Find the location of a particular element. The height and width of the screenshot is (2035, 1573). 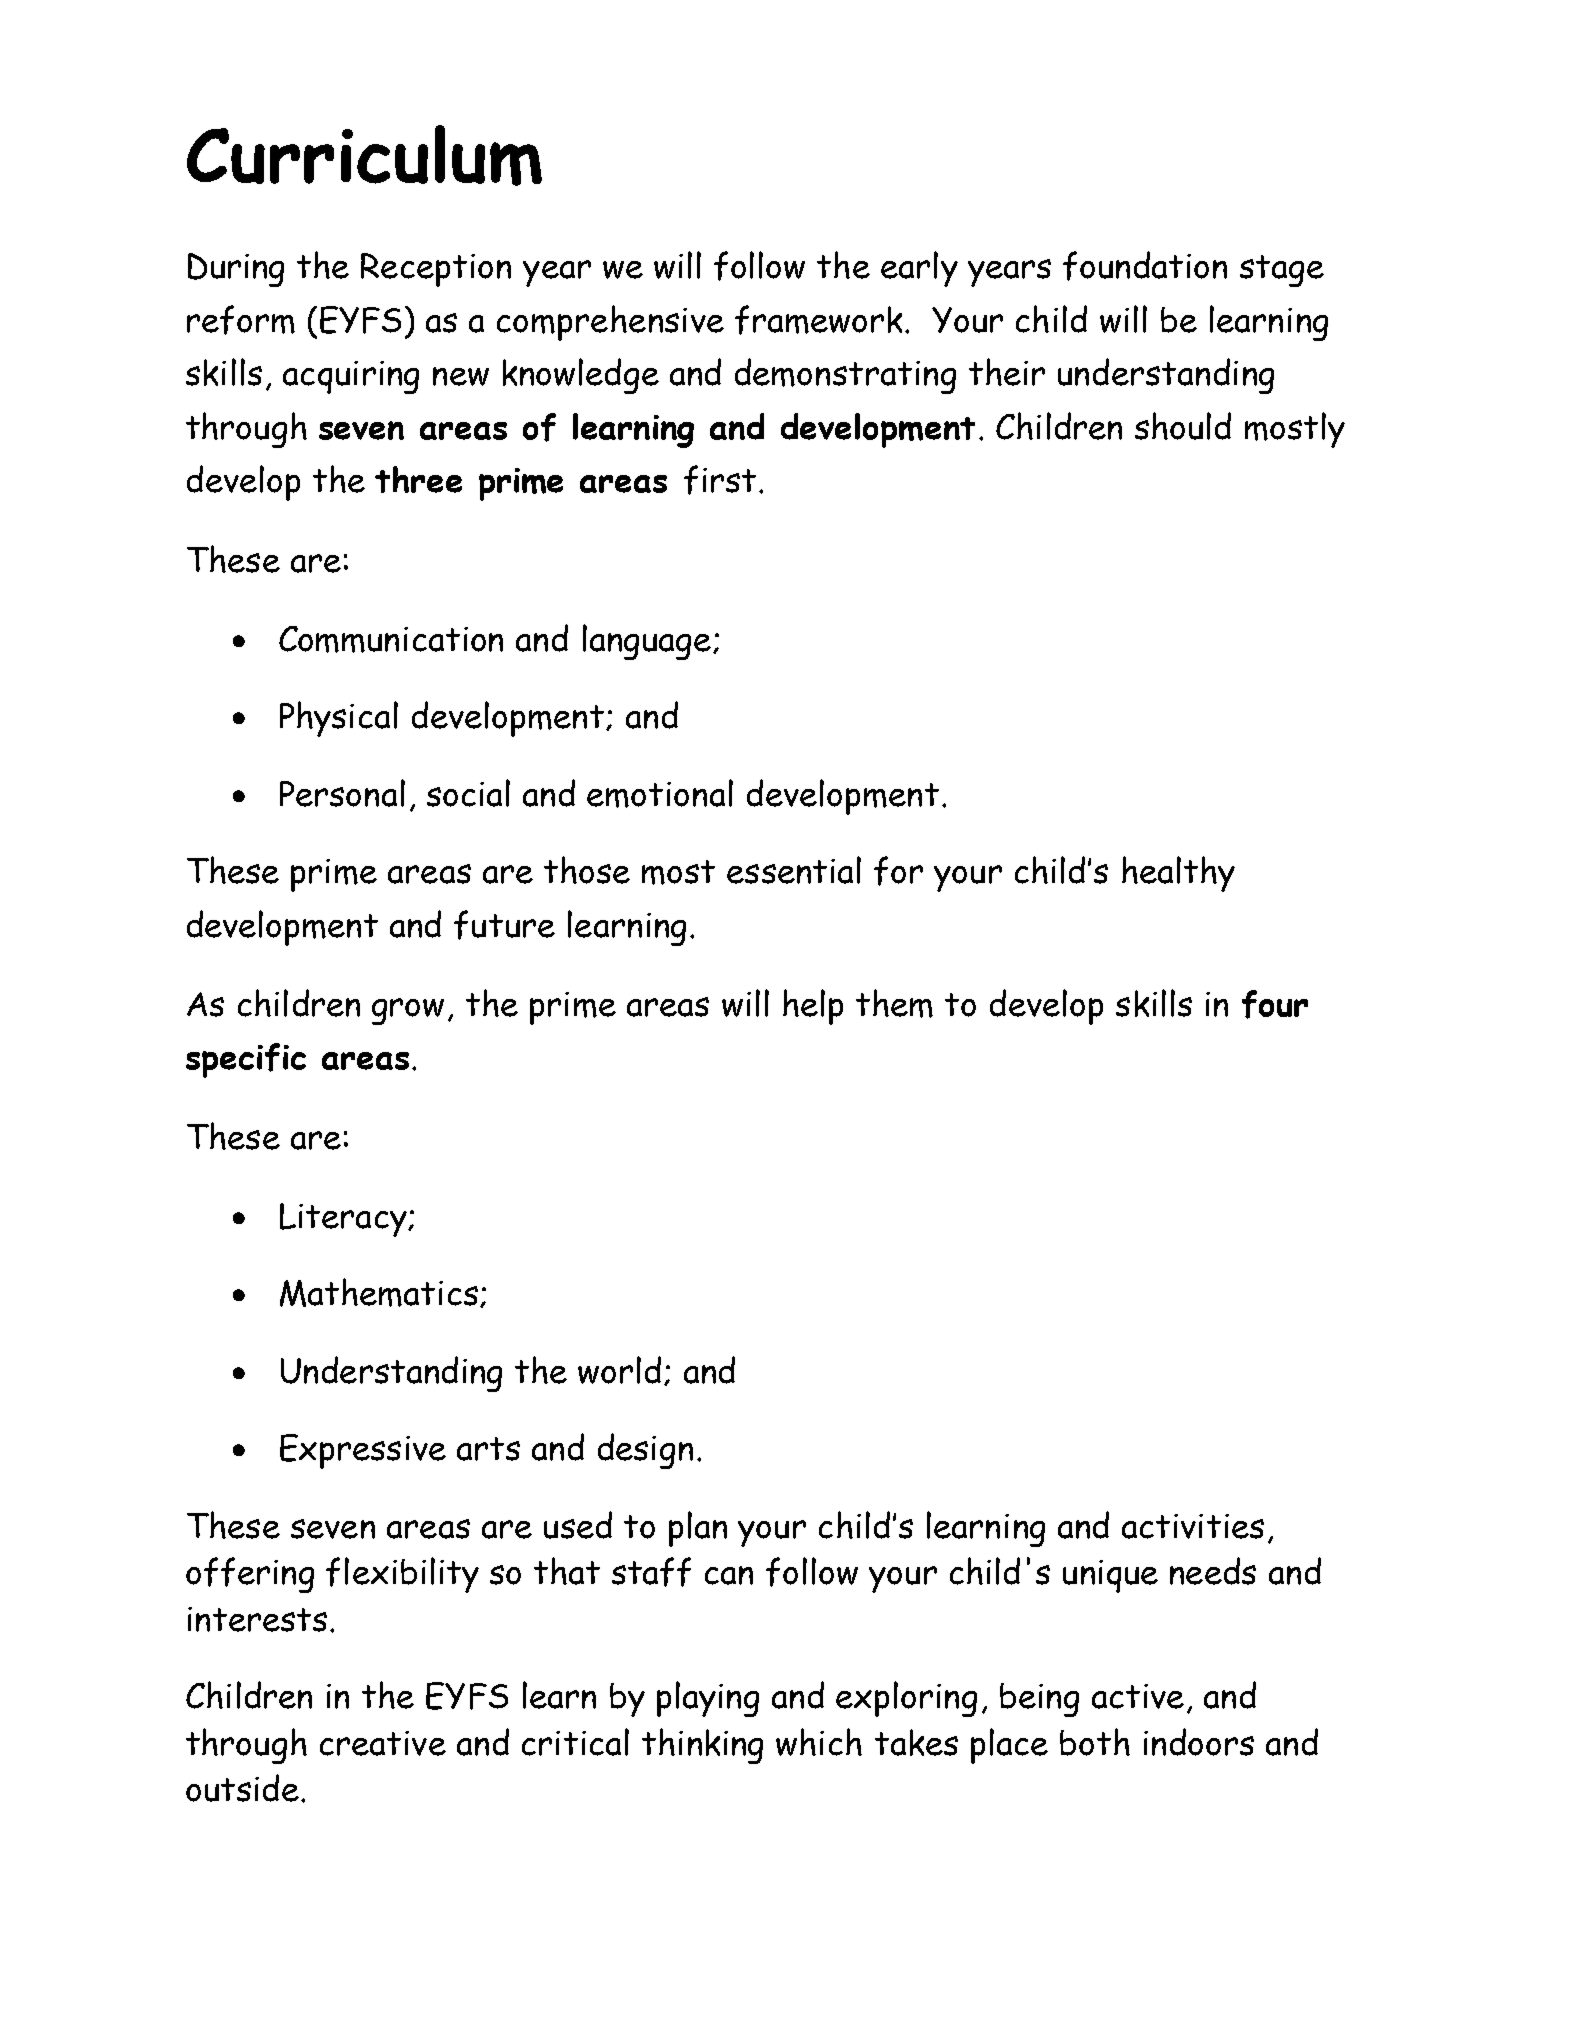

framework is located at coordinates (818, 320).
